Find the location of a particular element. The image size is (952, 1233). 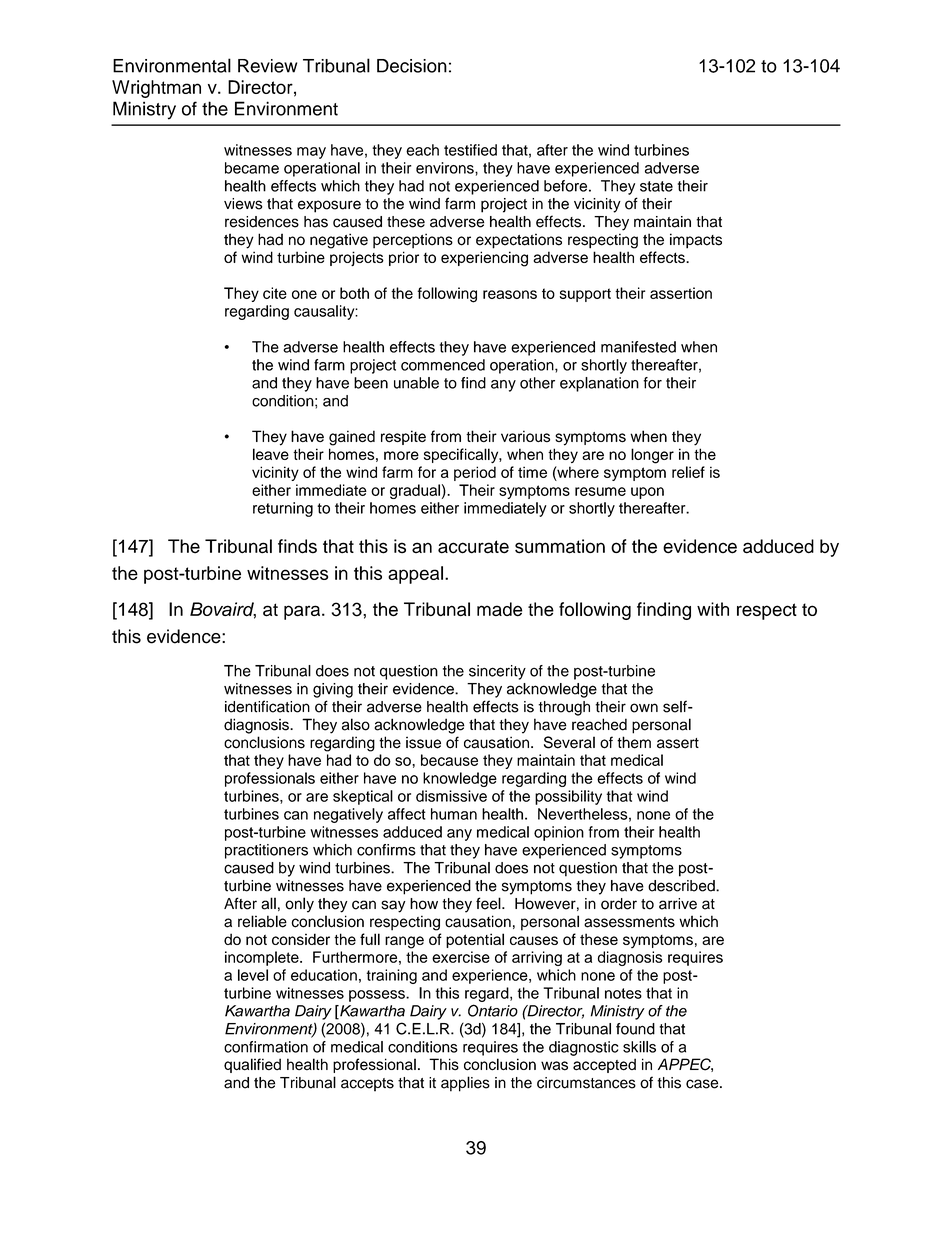

Review is located at coordinates (267, 66).
